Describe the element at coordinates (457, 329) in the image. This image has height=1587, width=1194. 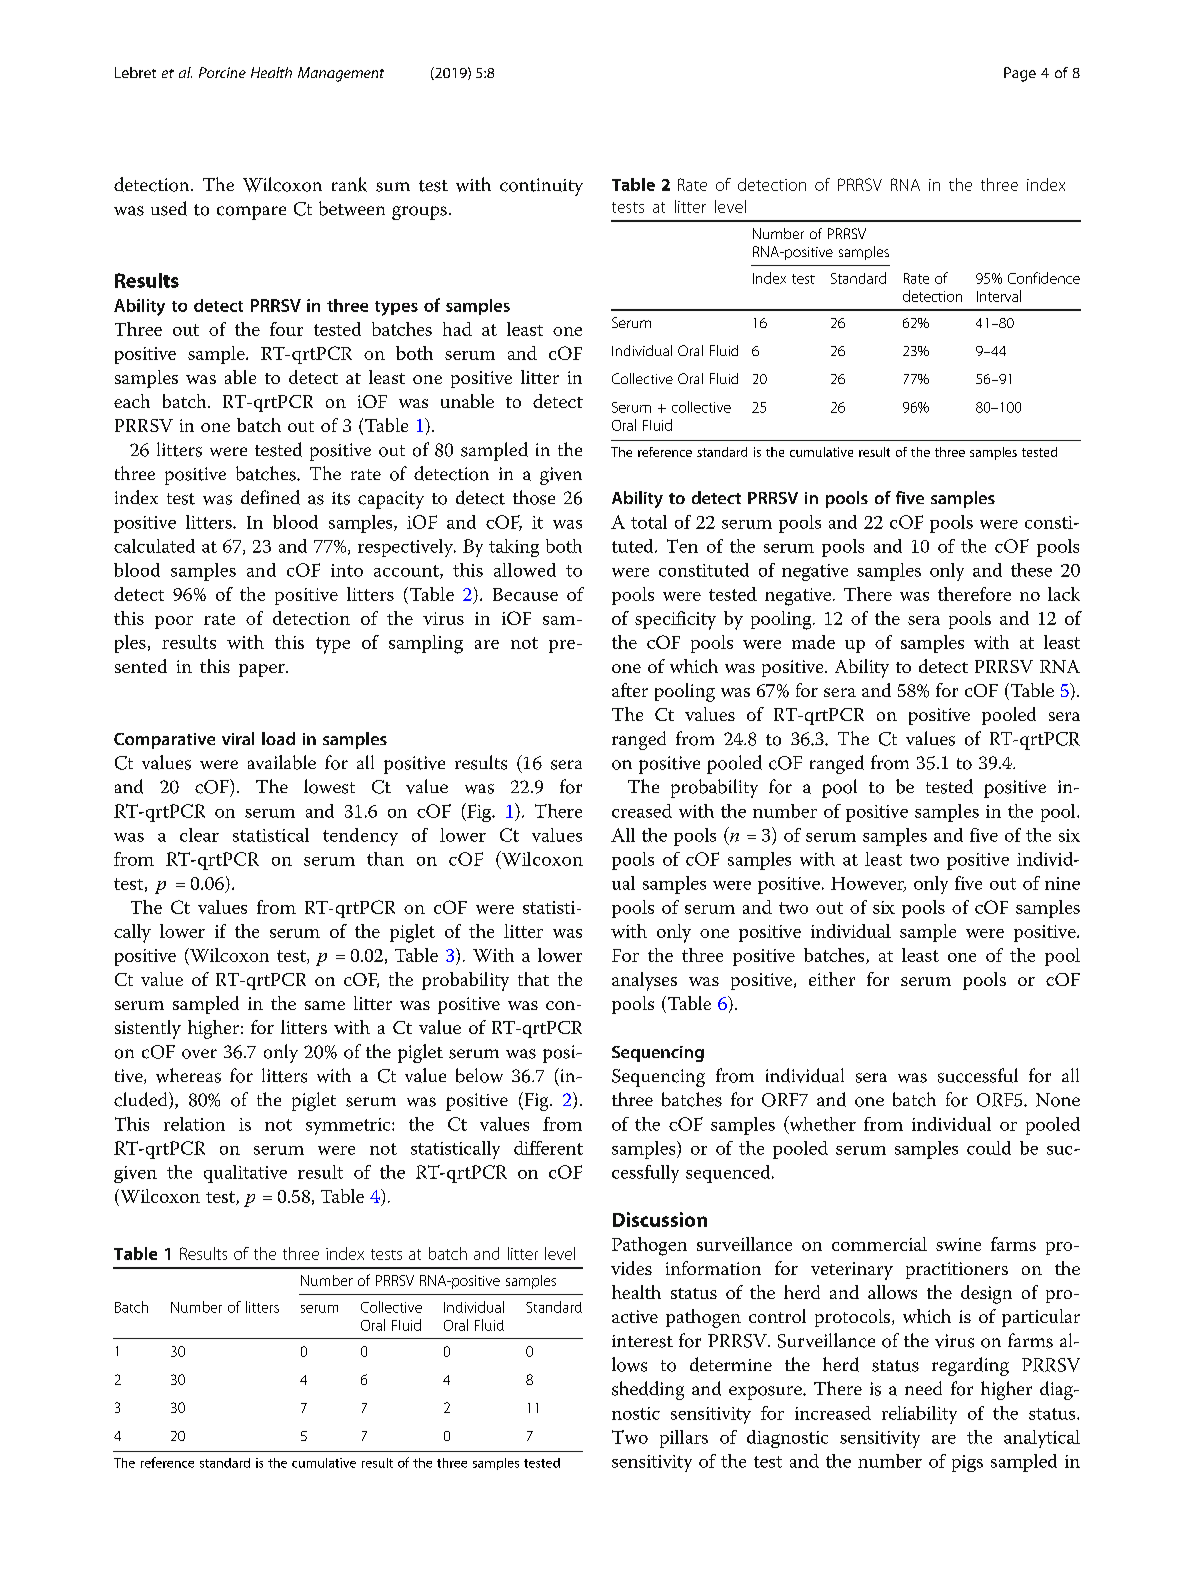
I see `had` at that location.
